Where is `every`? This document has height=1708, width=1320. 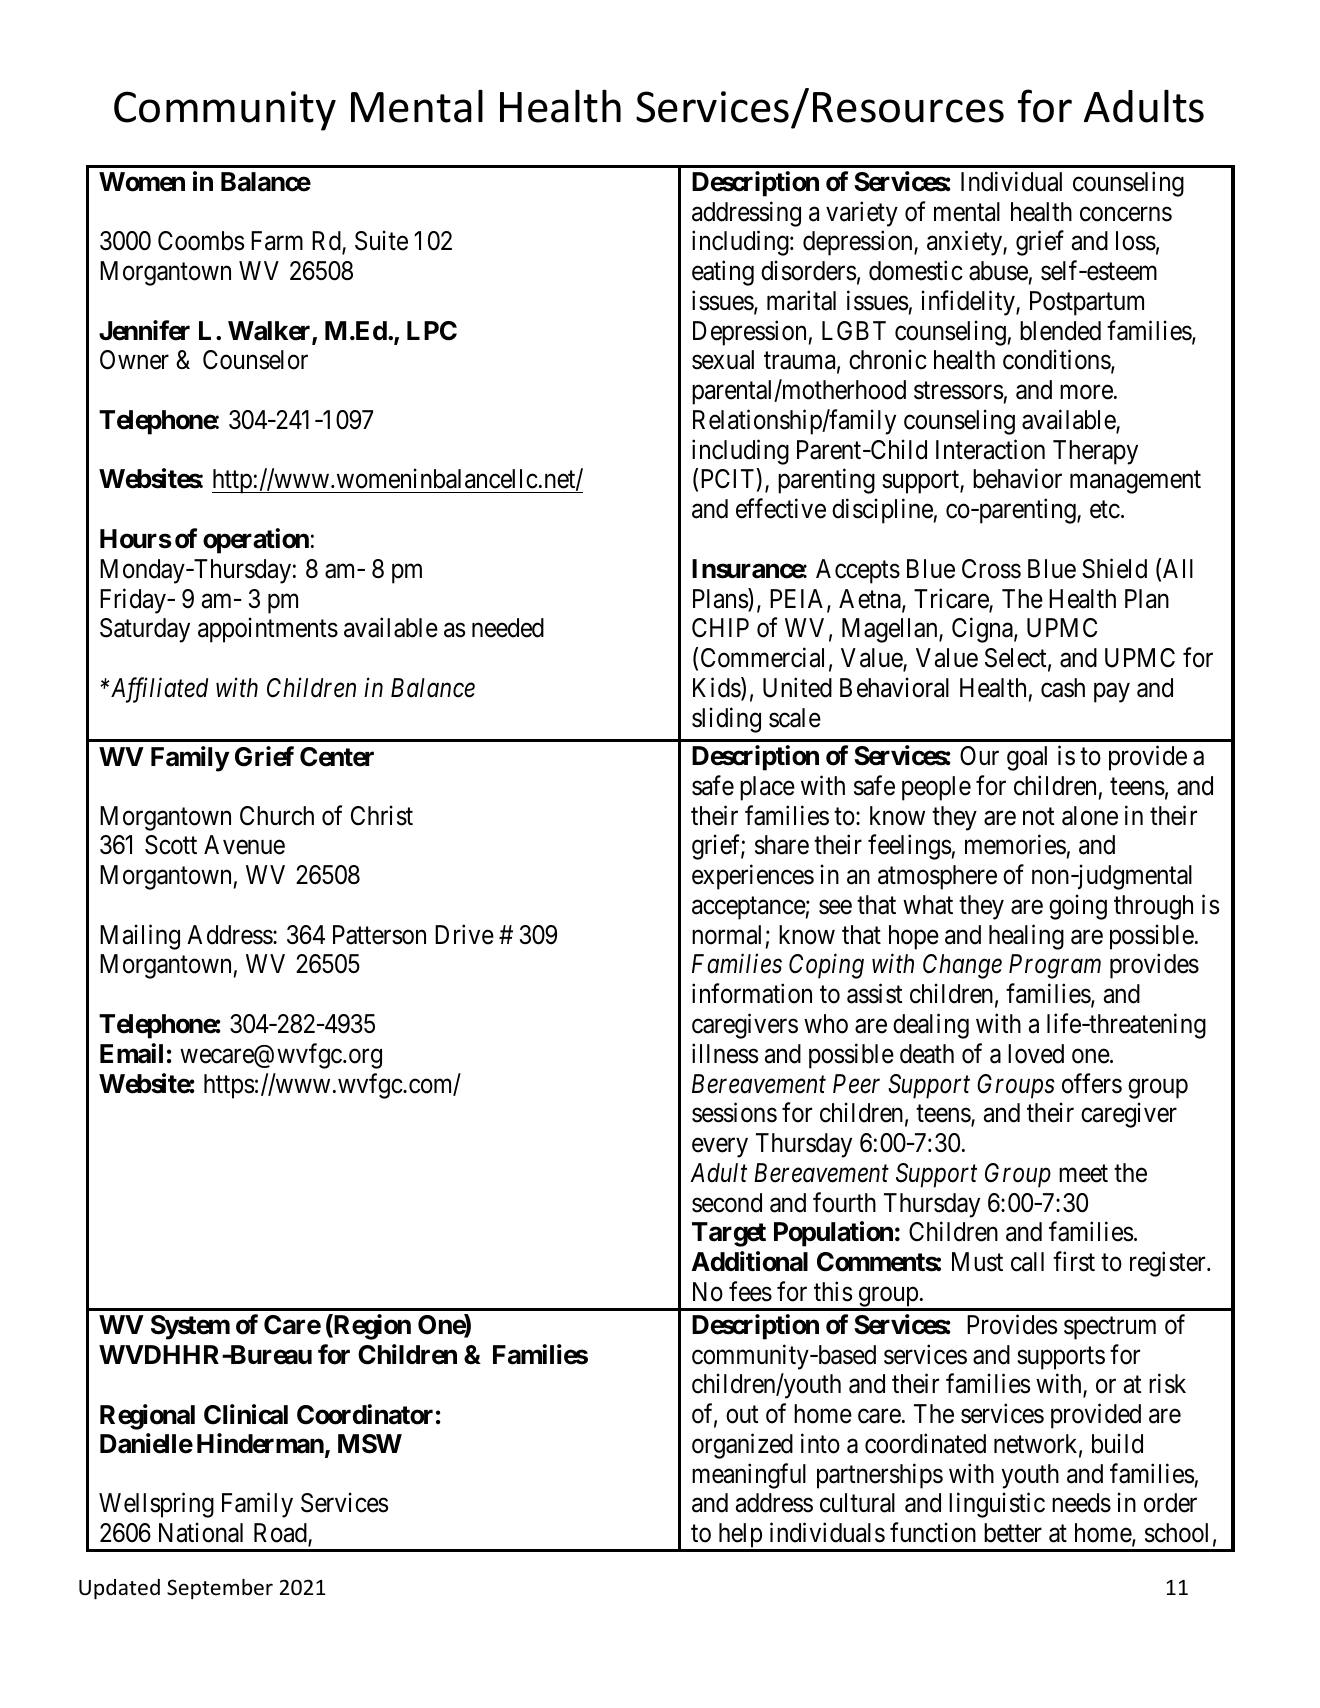 every is located at coordinates (720, 1148).
